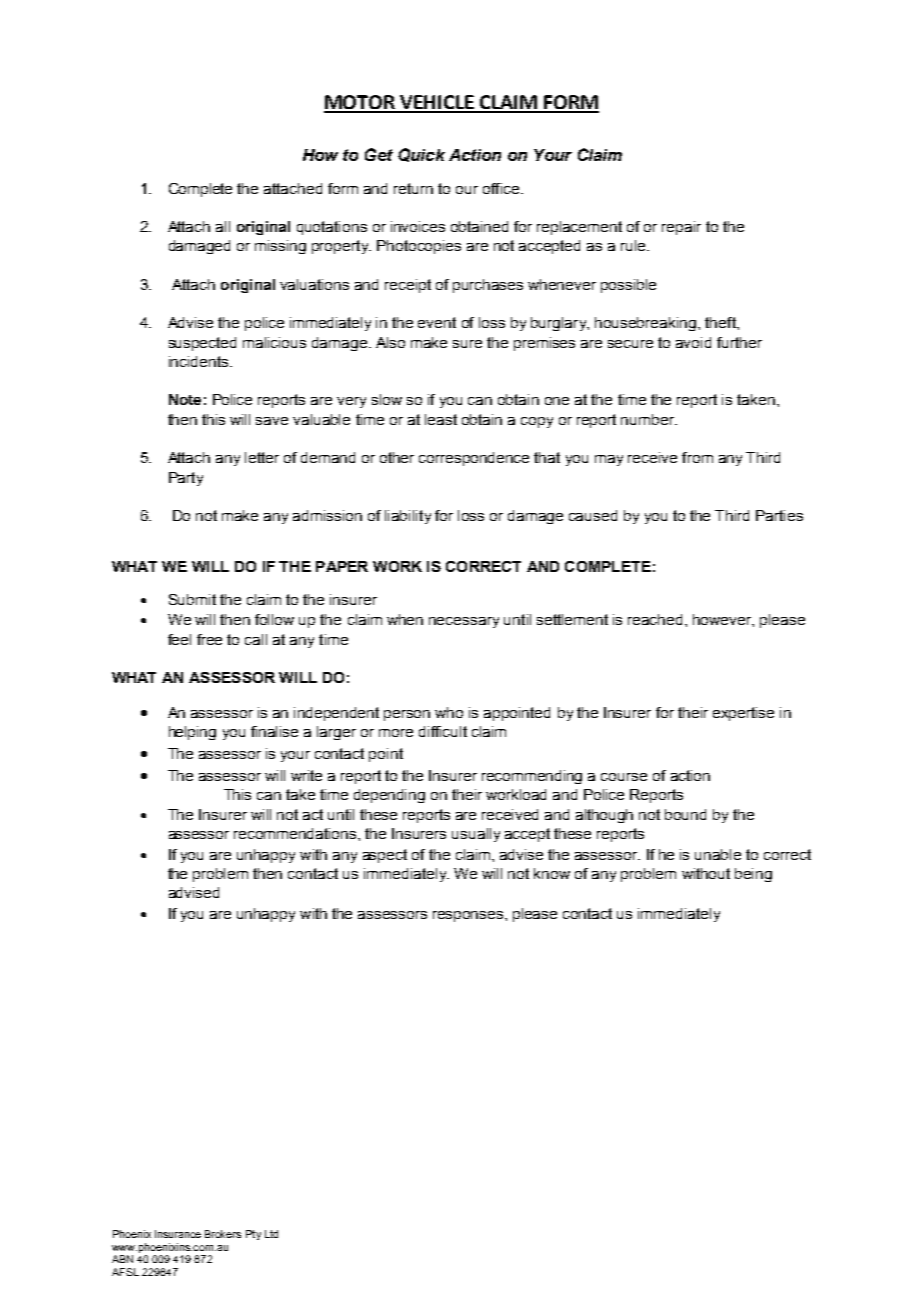 The image size is (924, 1308). I want to click on least, so click(441, 419).
